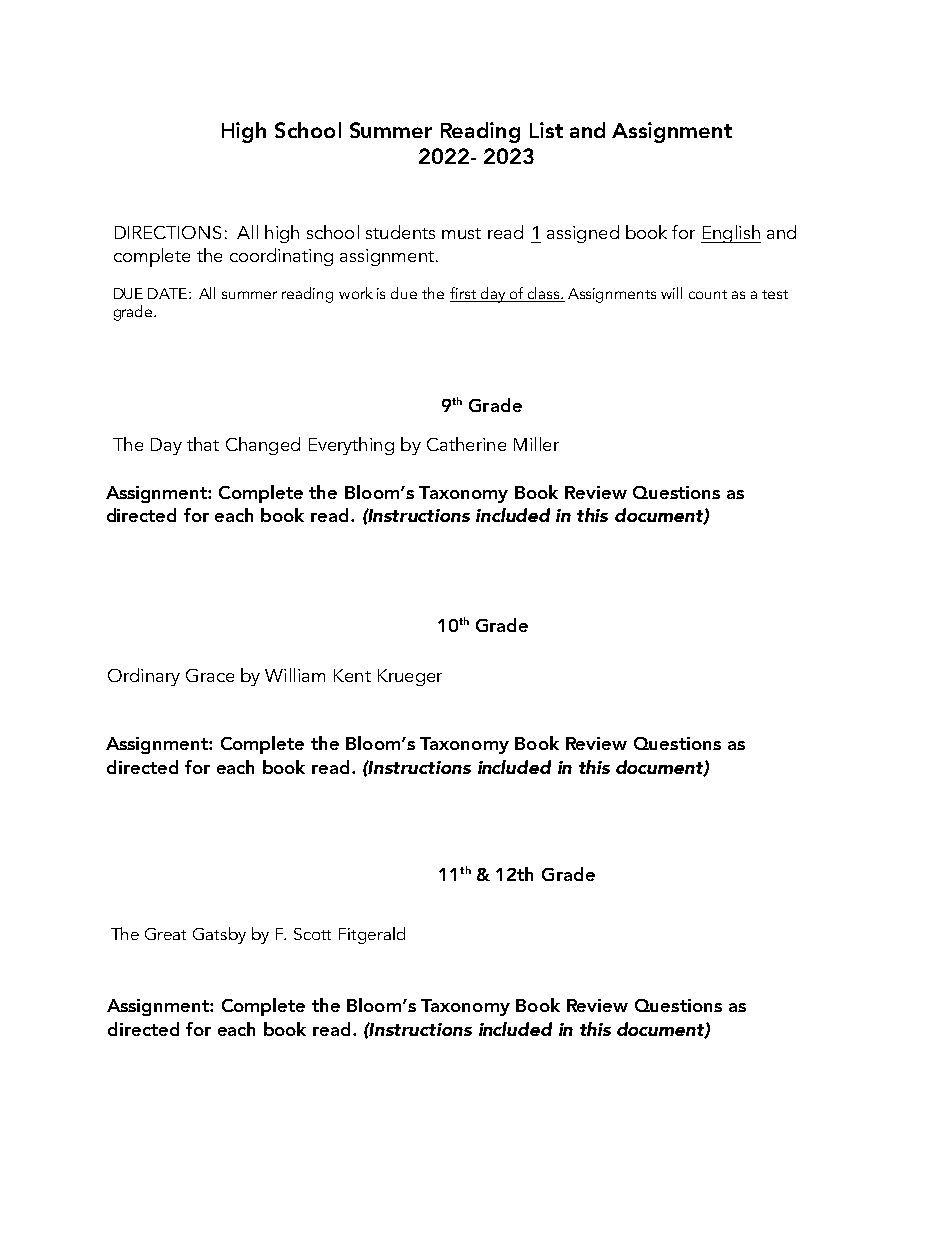  Describe the element at coordinates (219, 935) in the screenshot. I see `Gatsby` at that location.
